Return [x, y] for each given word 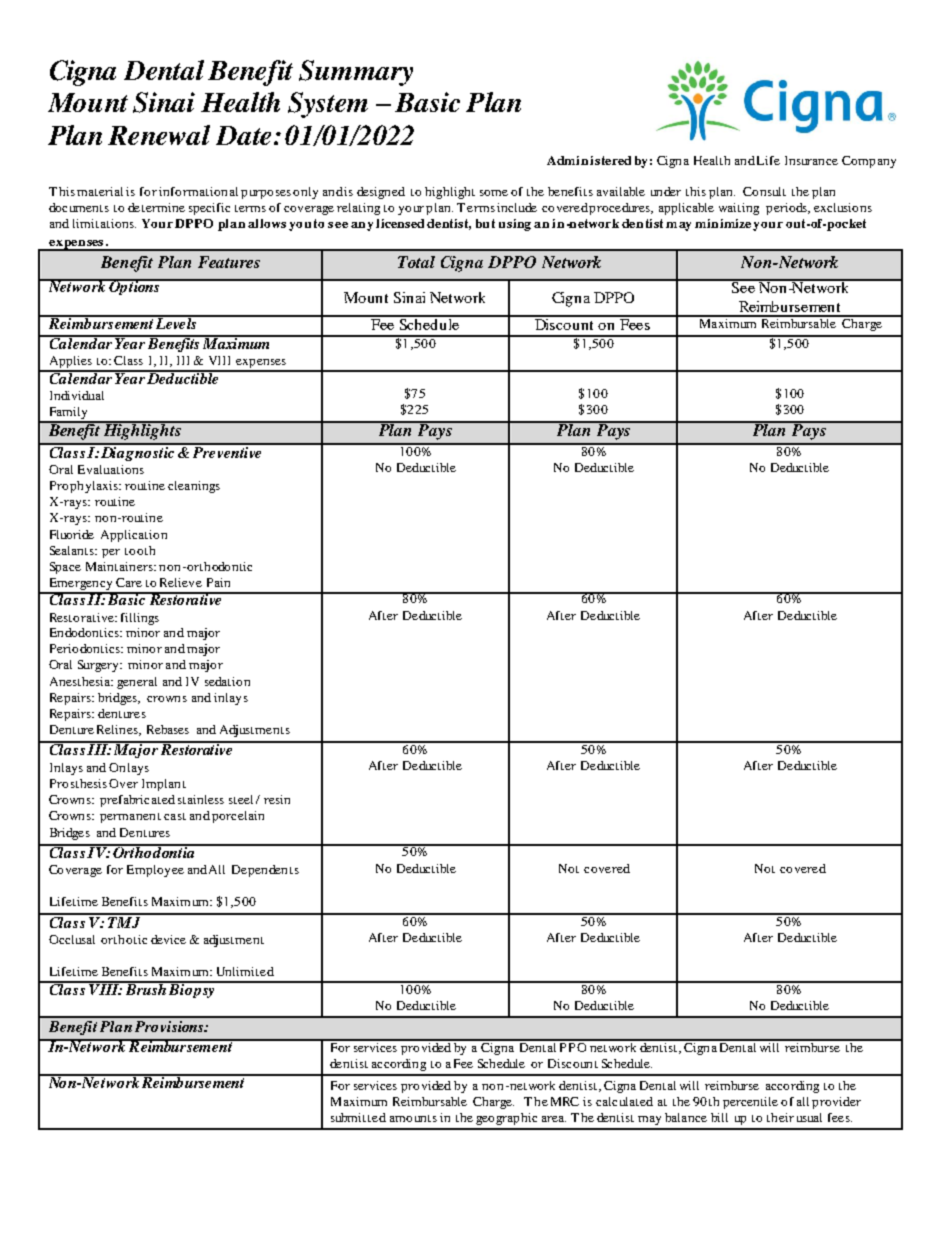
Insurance [811, 160]
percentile [750, 1103]
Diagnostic [138, 452]
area [554, 1119]
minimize [723, 223]
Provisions [170, 1026]
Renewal [159, 135]
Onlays [129, 769]
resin [277, 799]
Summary [356, 73]
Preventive [227, 451]
